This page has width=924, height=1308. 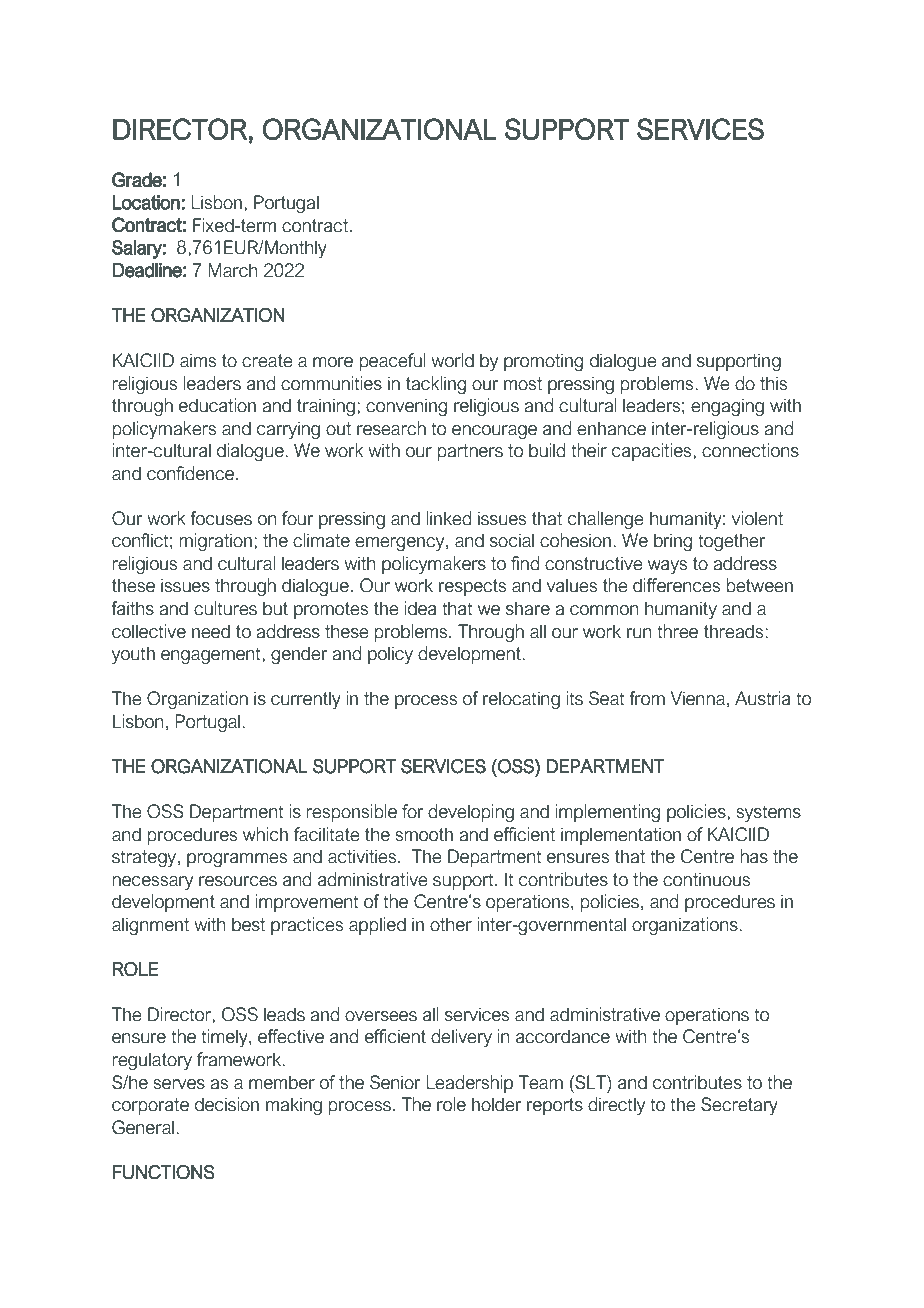 What do you see at coordinates (163, 1172) in the page?
I see `FUNCTIONS` at bounding box center [163, 1172].
